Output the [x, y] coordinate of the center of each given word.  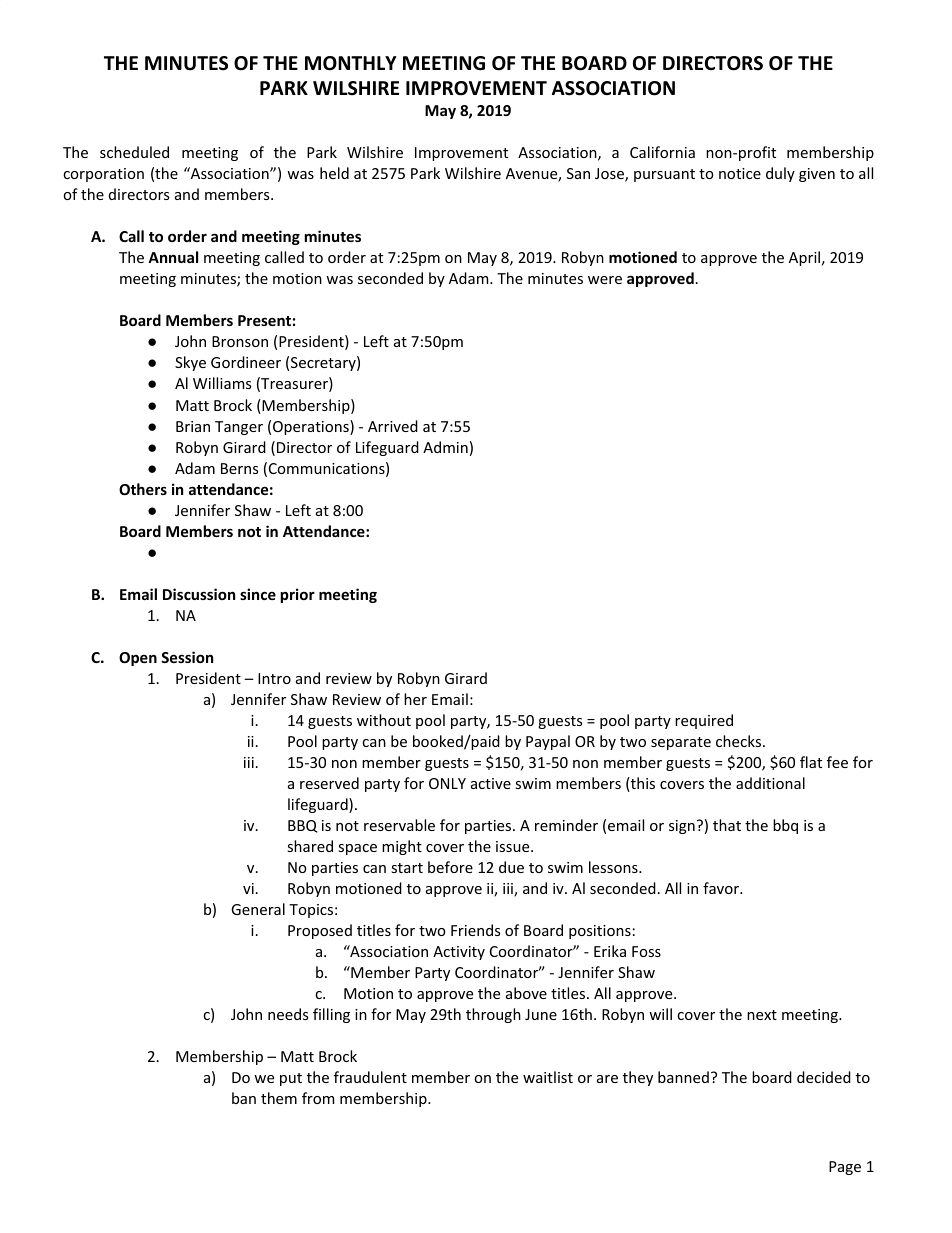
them [279, 1098]
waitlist [548, 1077]
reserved [329, 783]
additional [770, 783]
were [605, 280]
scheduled [134, 152]
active [491, 783]
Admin [445, 447]
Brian [193, 426]
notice [740, 173]
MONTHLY [351, 63]
